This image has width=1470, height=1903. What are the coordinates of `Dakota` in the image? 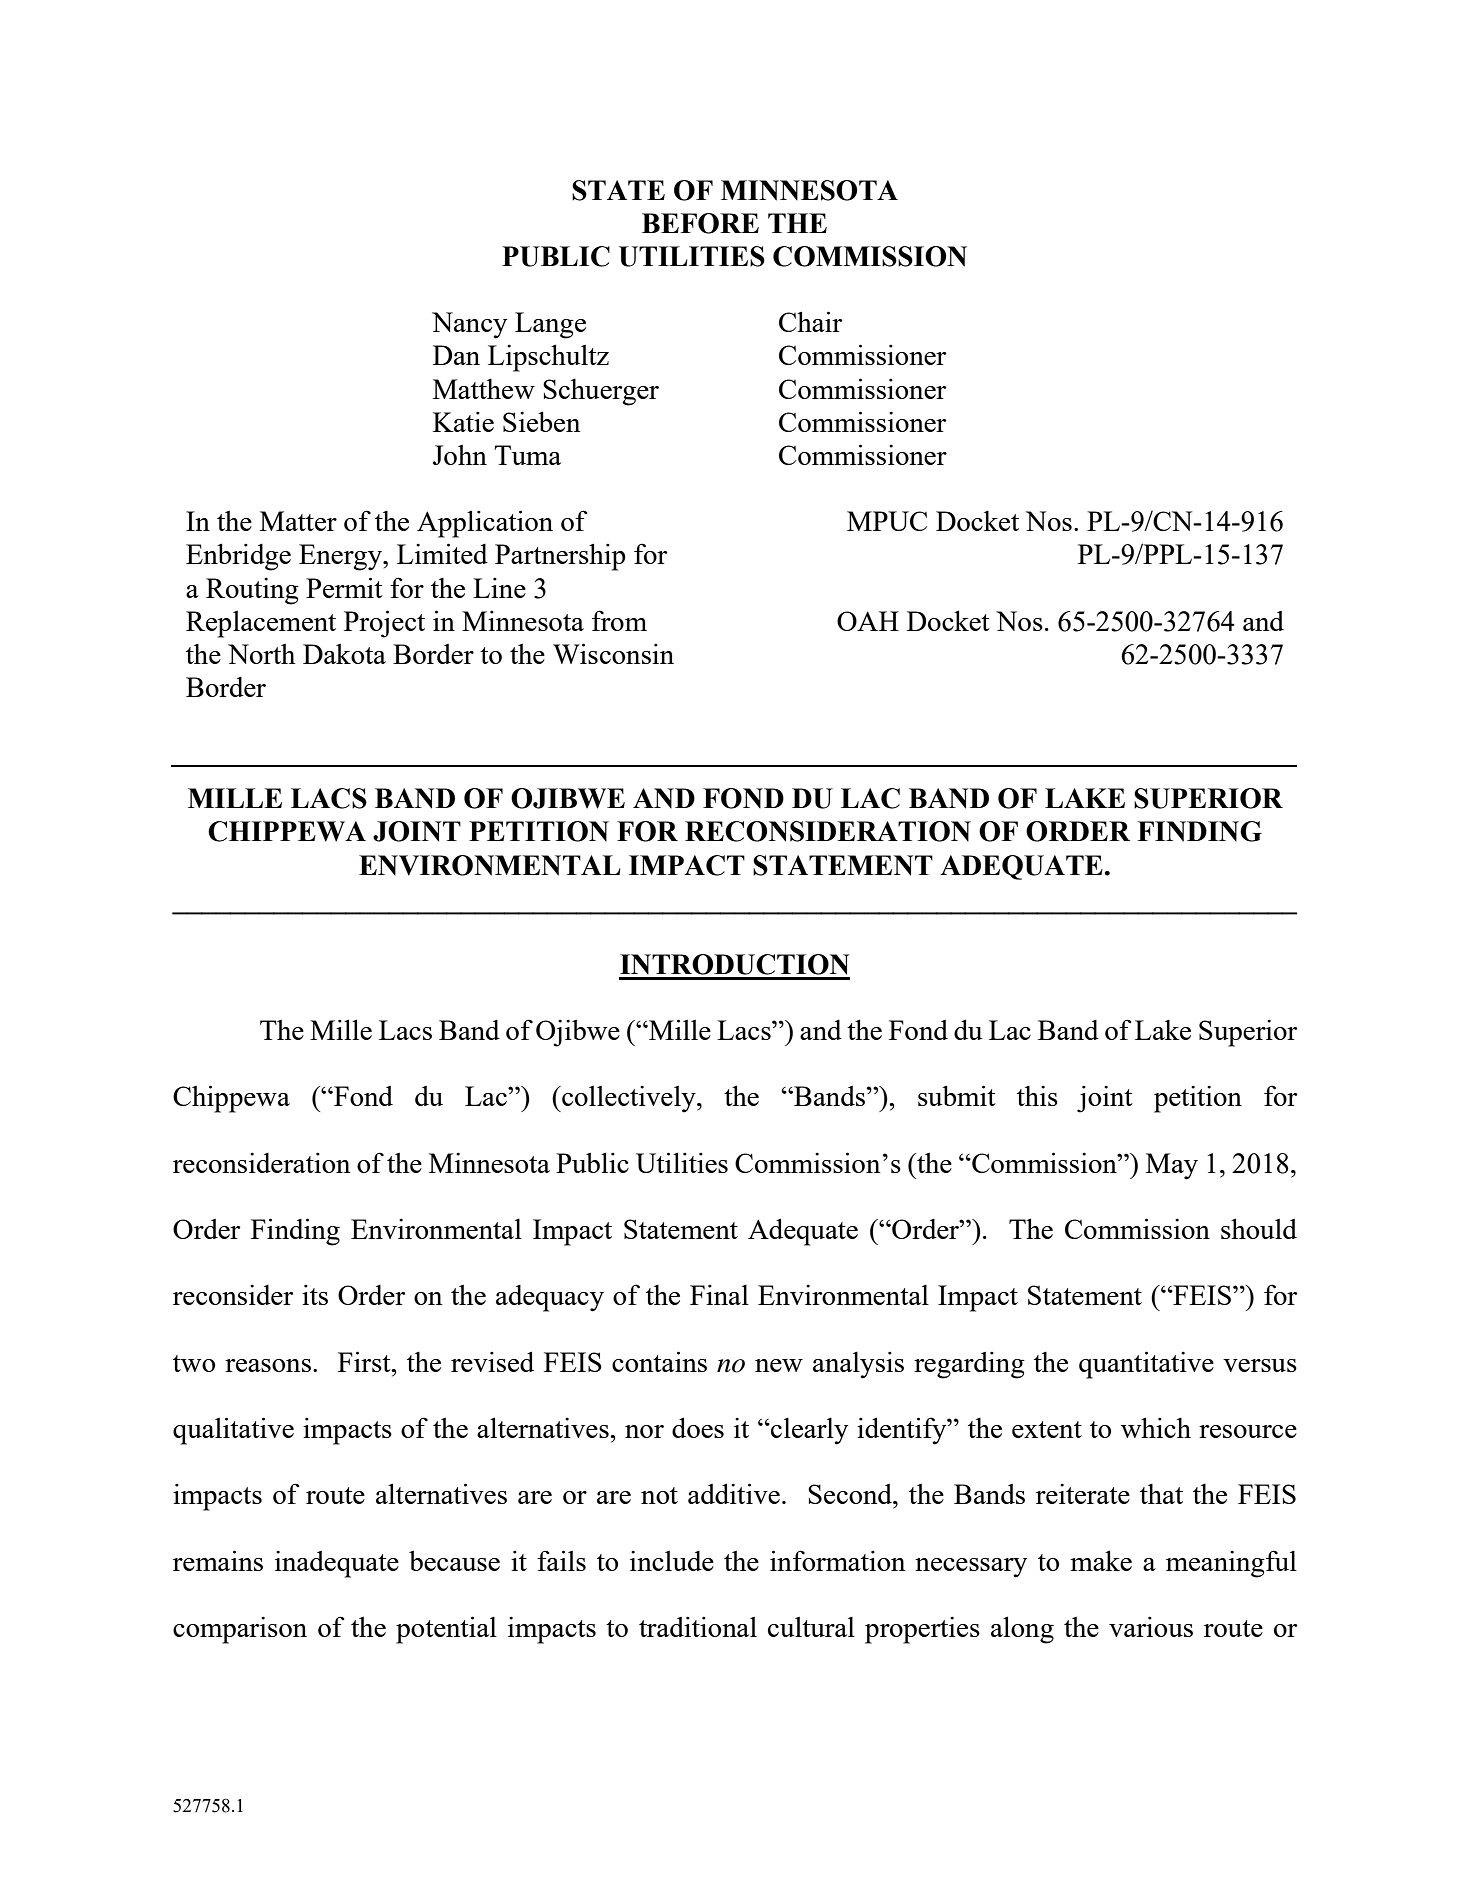 It's located at (344, 653).
